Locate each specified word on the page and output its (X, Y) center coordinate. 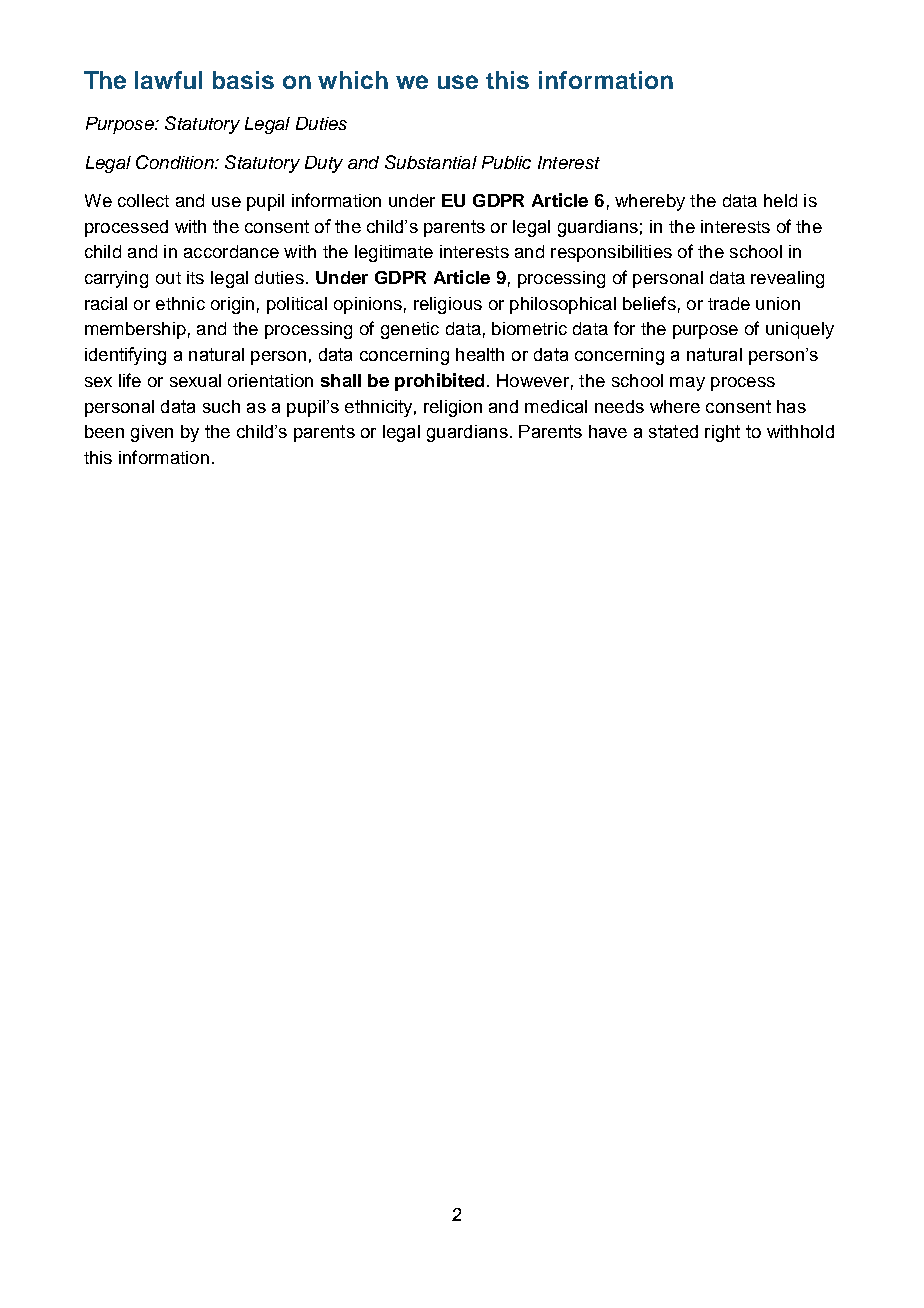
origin (232, 305)
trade (729, 303)
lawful (168, 80)
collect (143, 200)
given (152, 433)
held (780, 200)
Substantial (431, 162)
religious (448, 305)
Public (506, 162)
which (353, 80)
